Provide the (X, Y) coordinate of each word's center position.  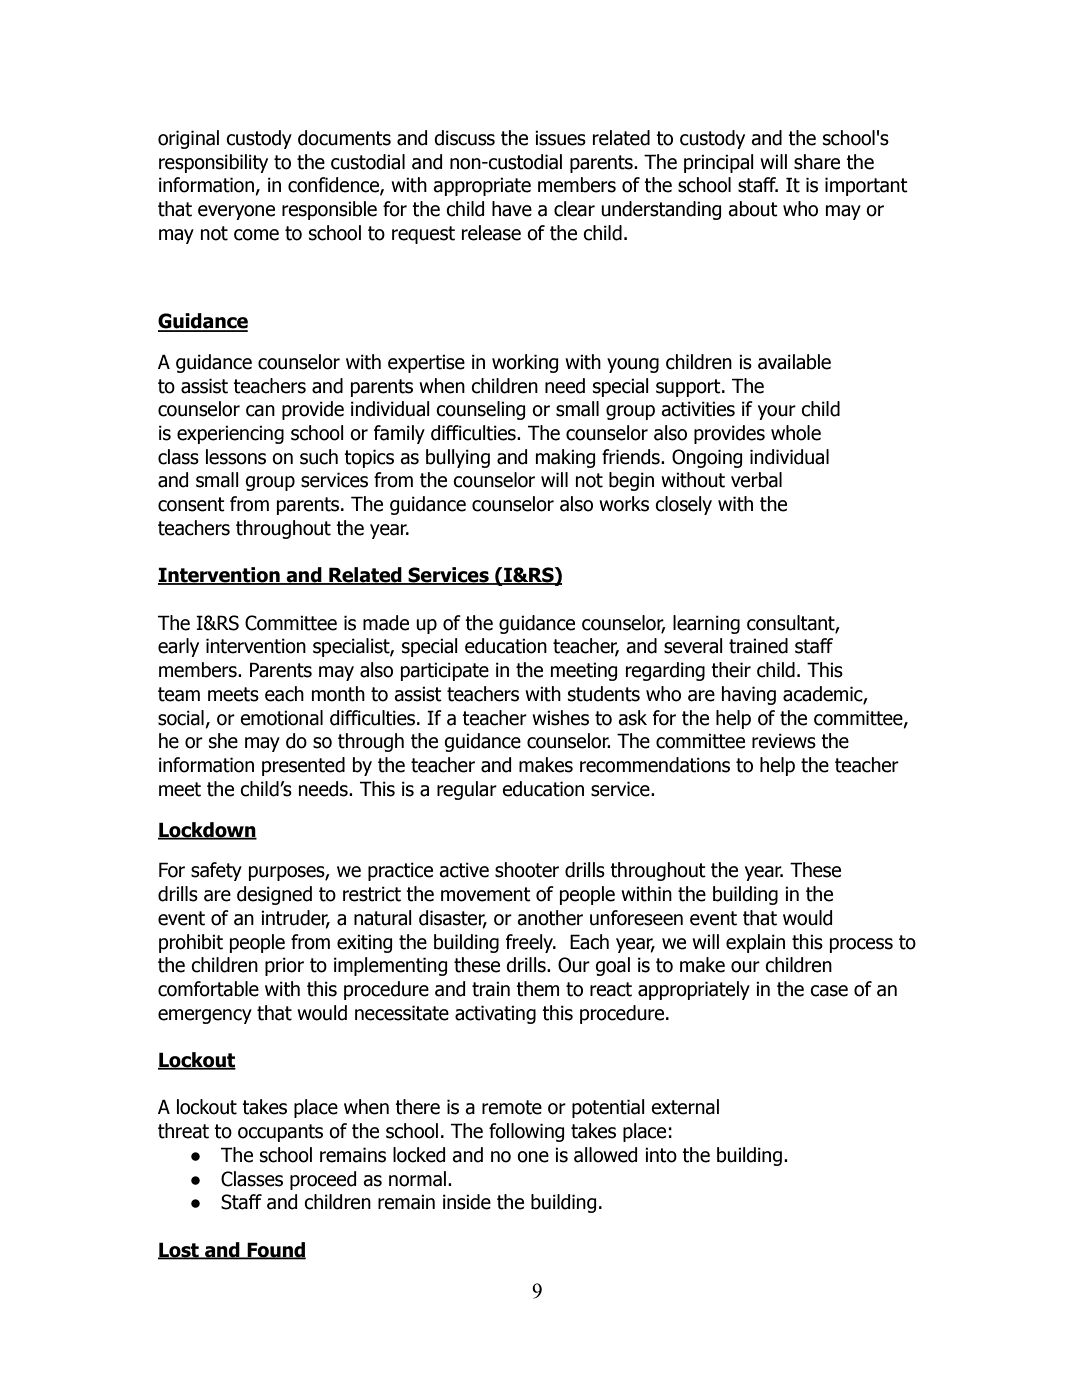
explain (755, 943)
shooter (527, 870)
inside (467, 1202)
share (817, 162)
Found (275, 1251)
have (512, 209)
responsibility (213, 163)
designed (274, 895)
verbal (756, 480)
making (565, 458)
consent (191, 504)
